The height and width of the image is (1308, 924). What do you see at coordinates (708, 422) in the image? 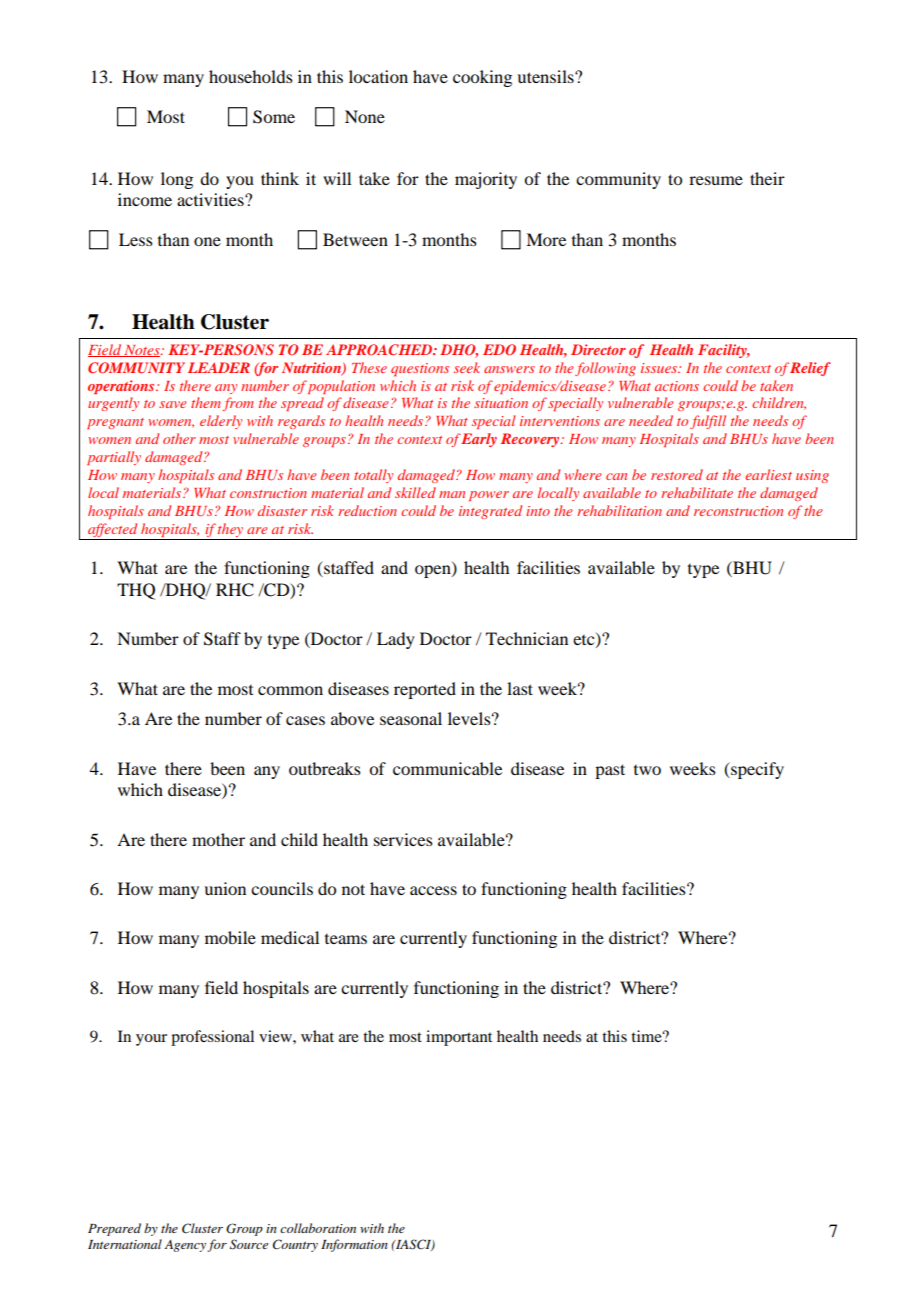
I see `fulfill` at bounding box center [708, 422].
